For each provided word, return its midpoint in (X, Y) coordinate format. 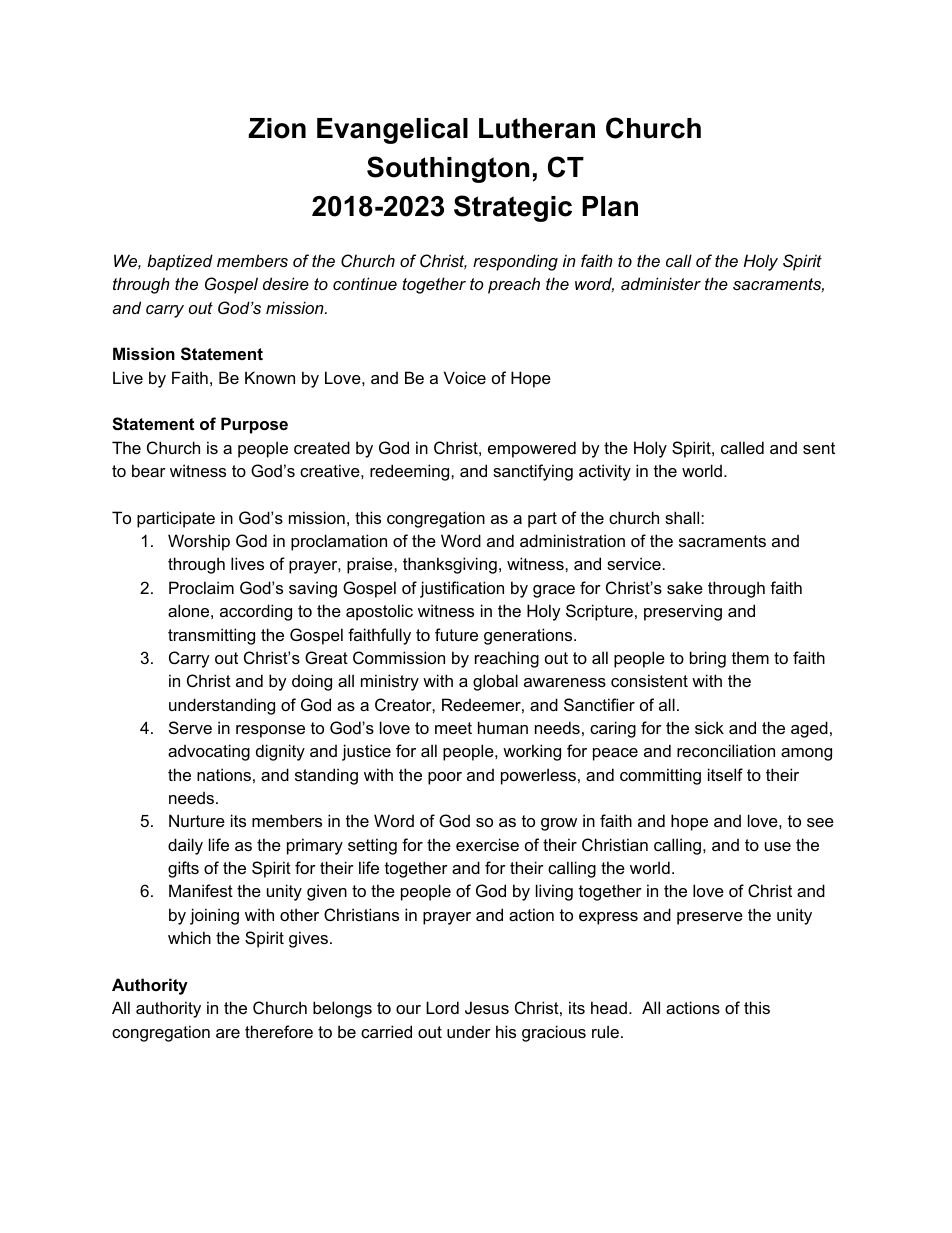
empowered (532, 449)
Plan (610, 206)
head (609, 1007)
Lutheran (537, 128)
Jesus (487, 1007)
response (270, 731)
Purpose (254, 425)
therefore (279, 1031)
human (503, 727)
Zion (277, 128)
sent (819, 448)
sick (709, 727)
